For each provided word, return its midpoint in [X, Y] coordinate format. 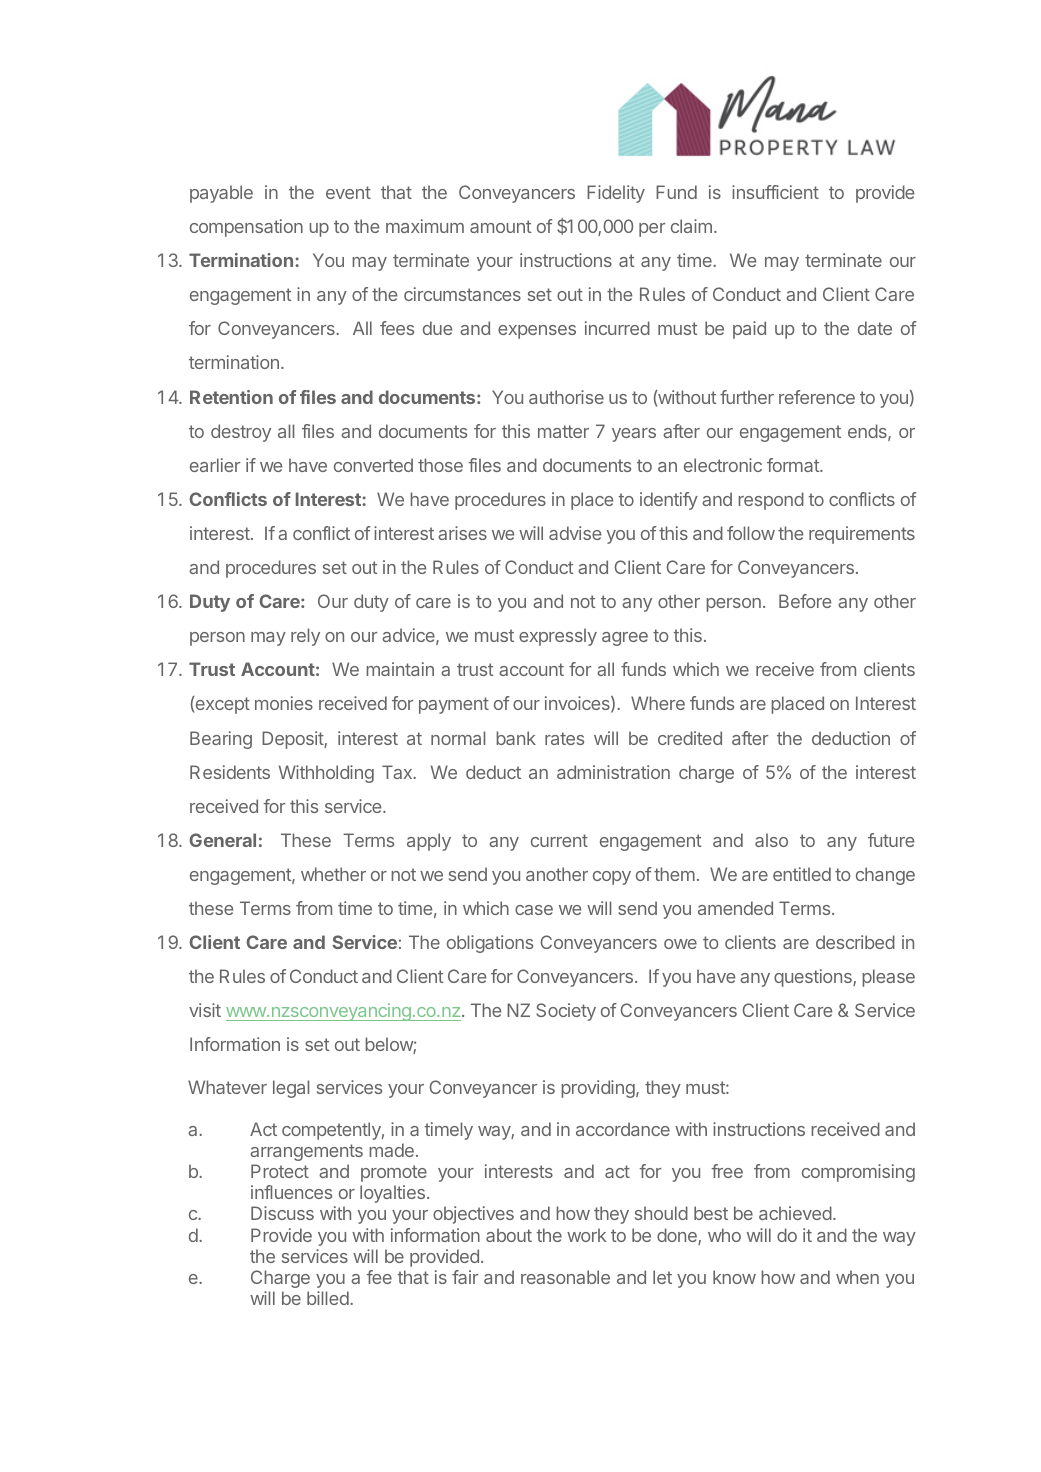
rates [564, 738]
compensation [246, 228]
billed [328, 1298]
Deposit [293, 740]
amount [500, 226]
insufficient [775, 192]
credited [690, 738]
